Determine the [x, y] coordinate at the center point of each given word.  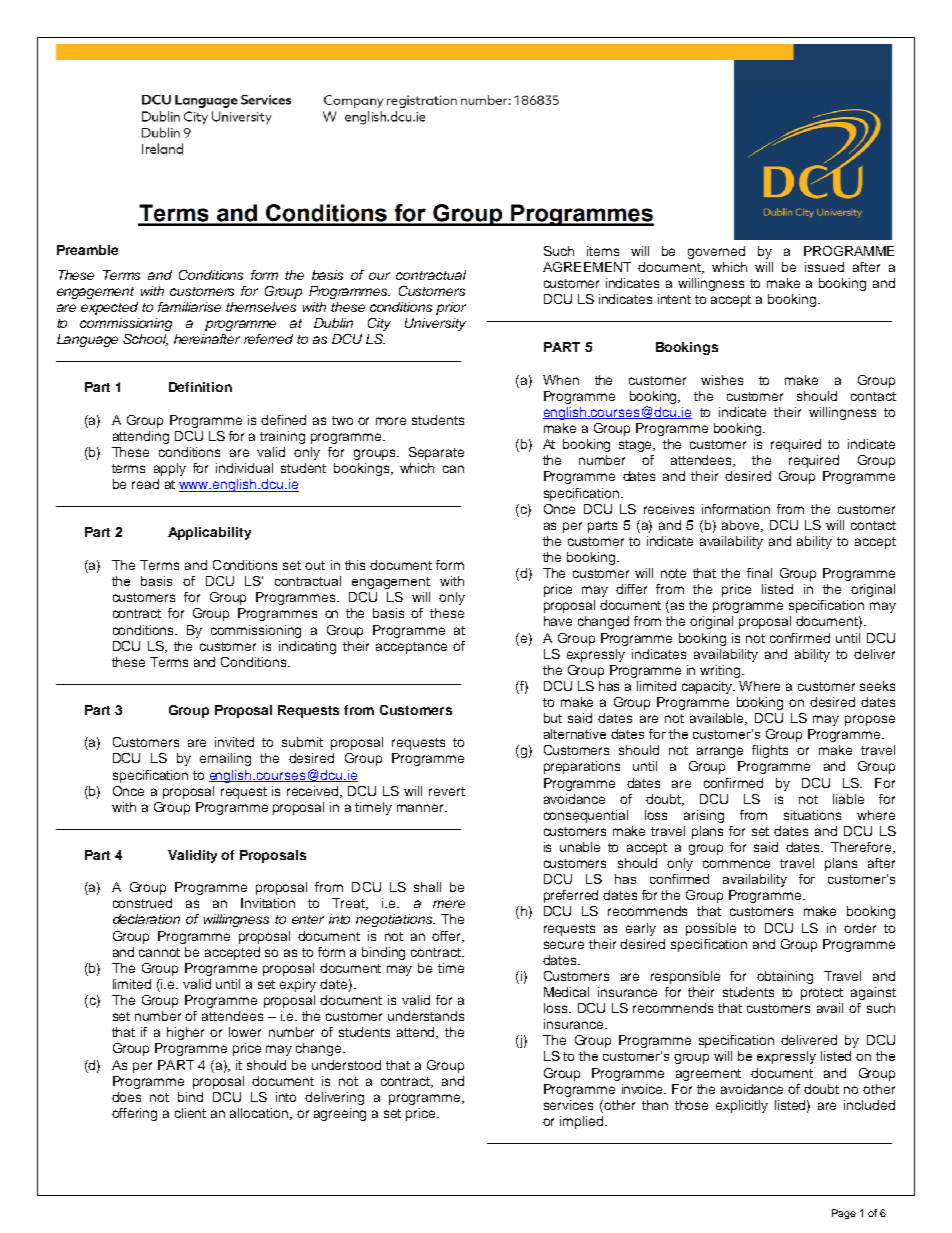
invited [234, 742]
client [190, 1113]
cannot [159, 952]
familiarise [189, 307]
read [145, 484]
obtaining [785, 977]
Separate [436, 453]
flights [770, 751]
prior [451, 308]
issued [824, 267]
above [742, 526]
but [553, 718]
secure [564, 945]
